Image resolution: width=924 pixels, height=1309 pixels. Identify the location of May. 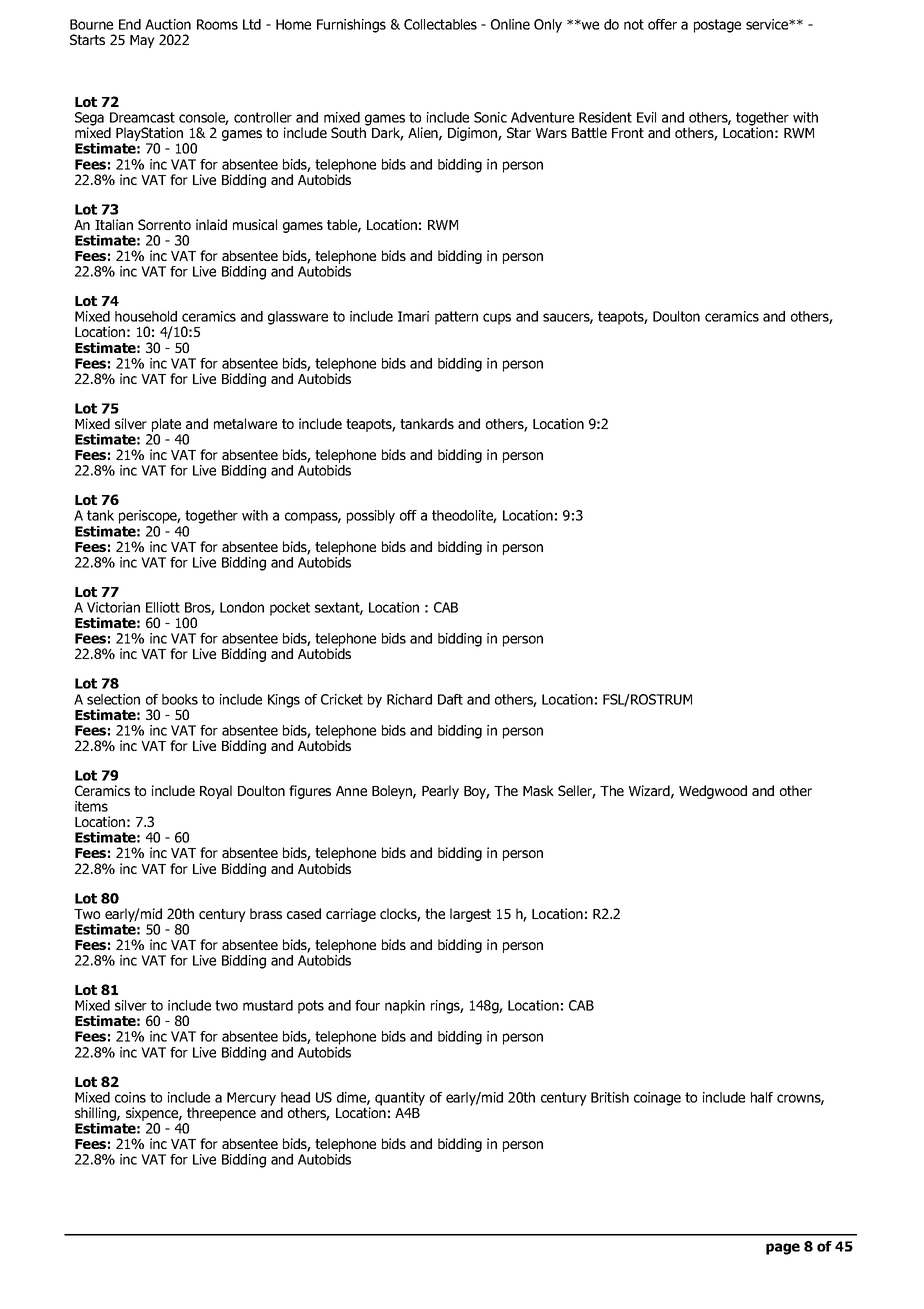
(142, 41).
